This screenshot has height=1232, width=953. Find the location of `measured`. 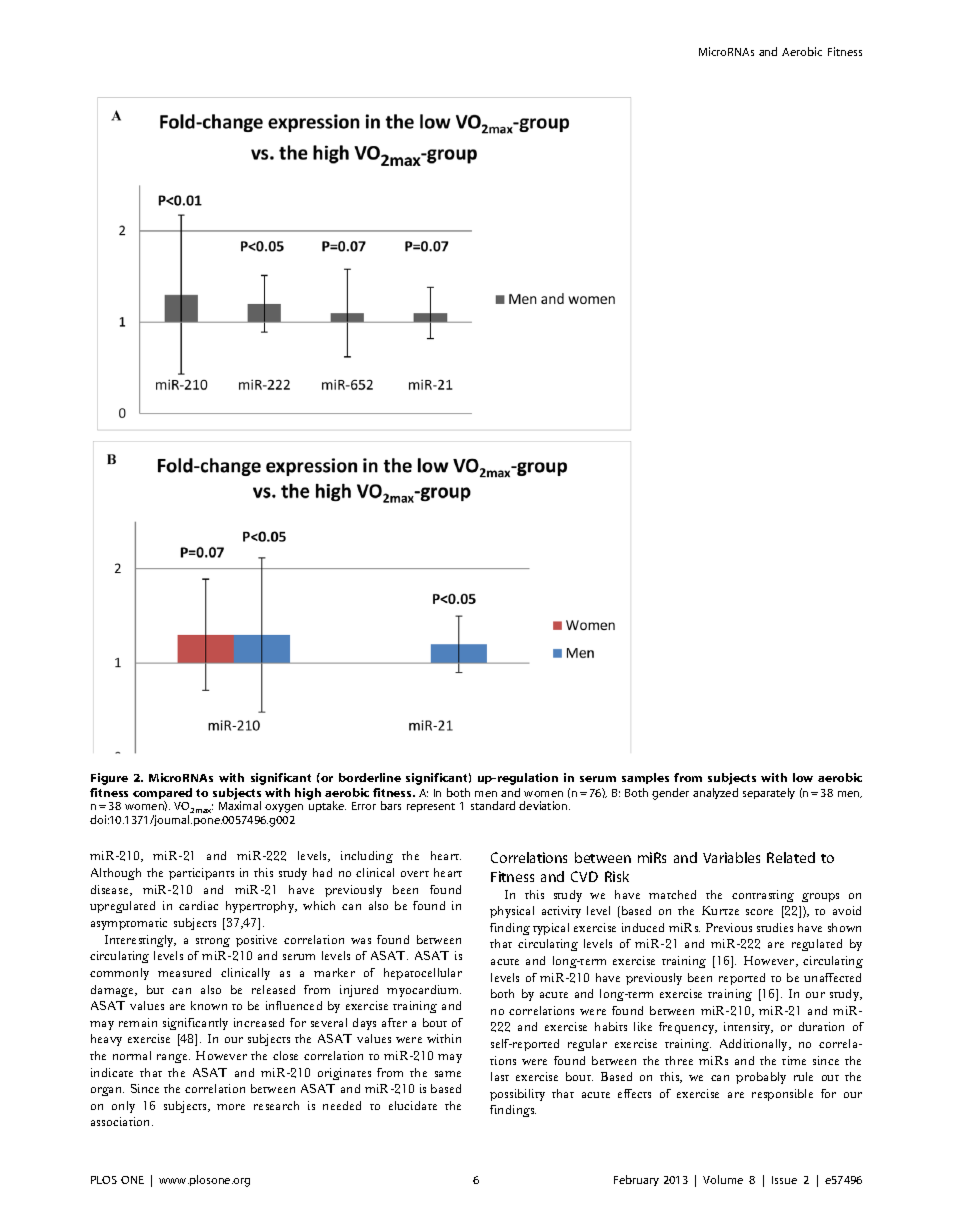

measured is located at coordinates (184, 972).
